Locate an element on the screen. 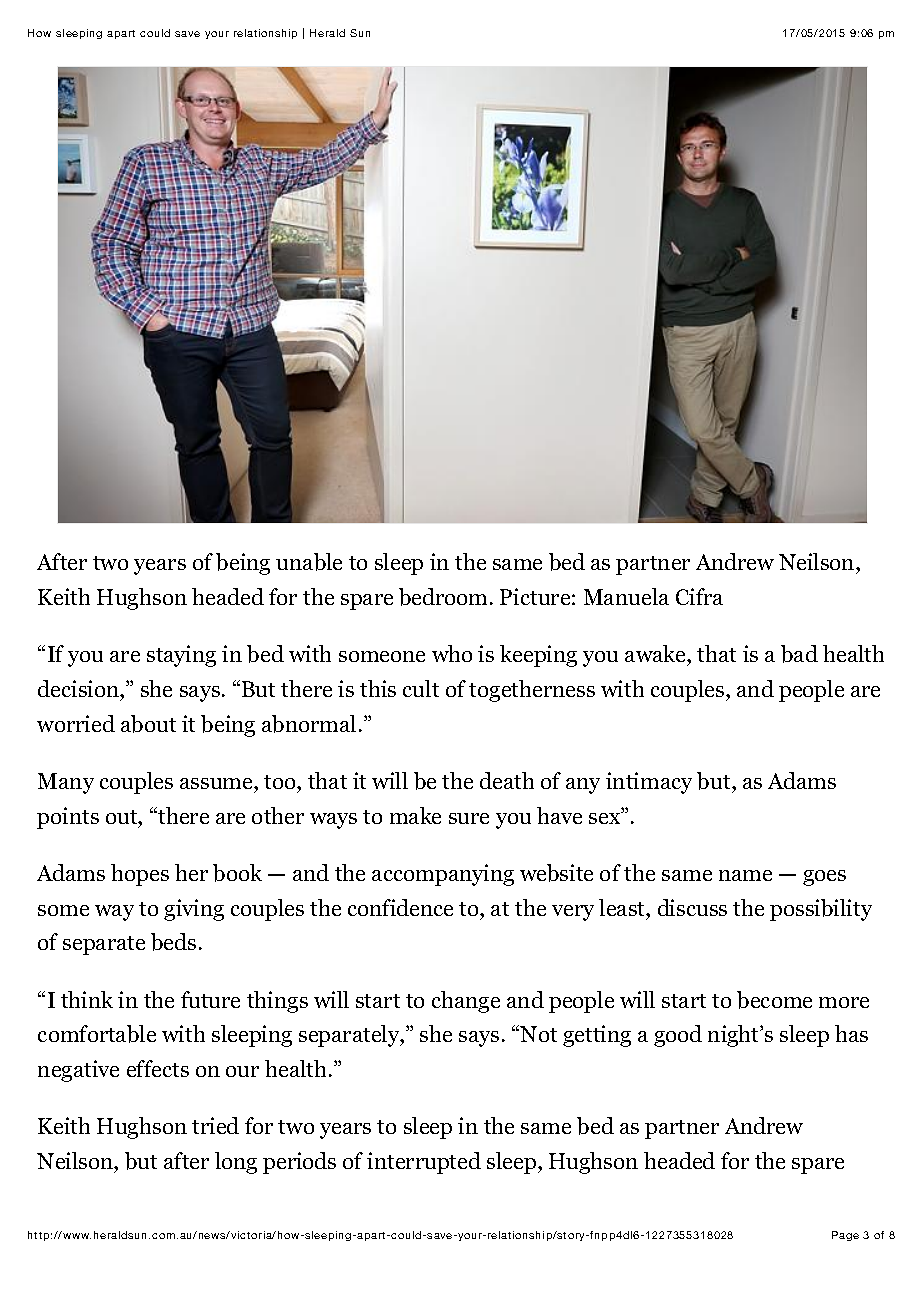 This screenshot has width=924, height=1308. giving is located at coordinates (194, 910).
